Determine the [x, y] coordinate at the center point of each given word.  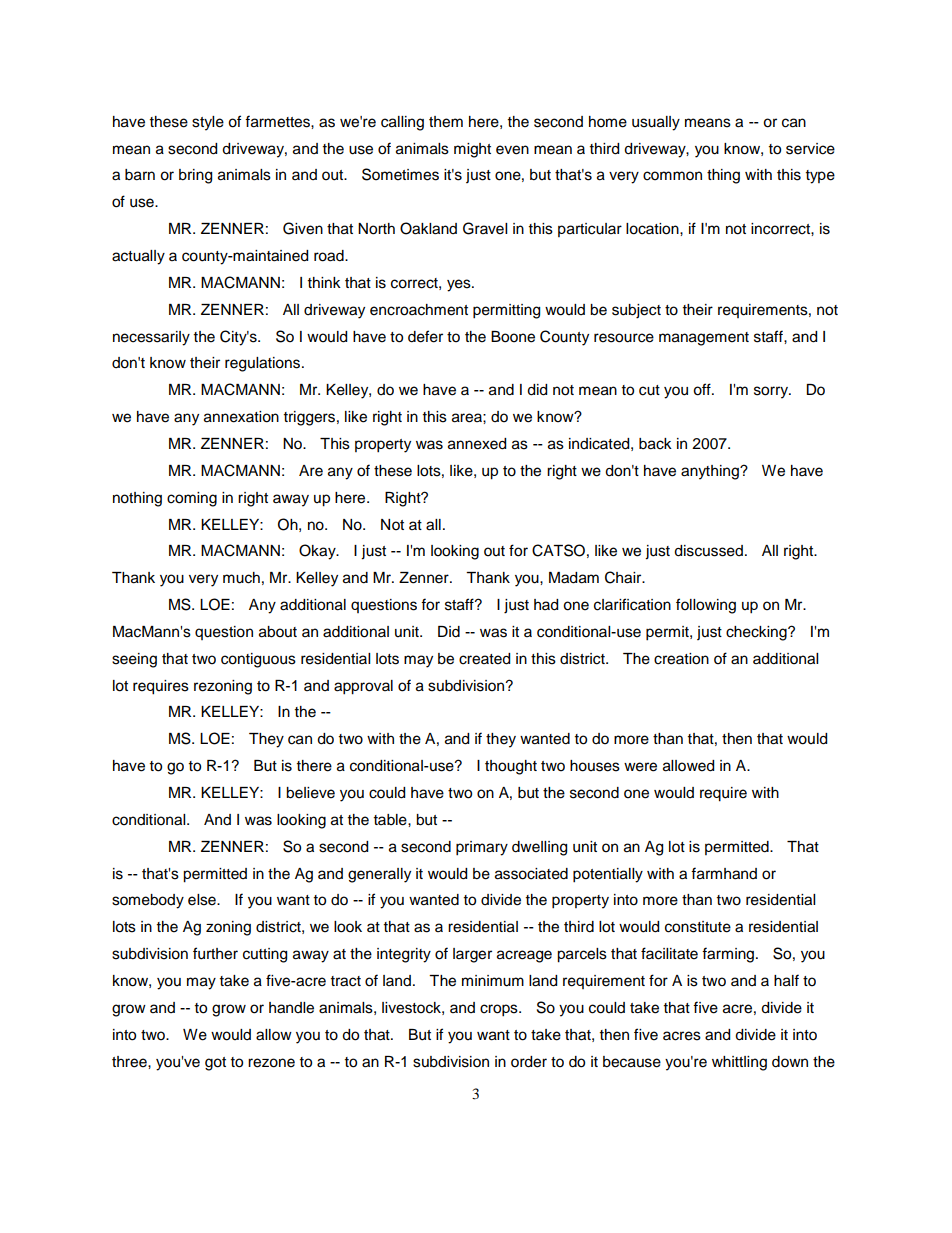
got [215, 1064]
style [208, 123]
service [810, 149]
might [472, 150]
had [546, 605]
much [241, 578]
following [706, 606]
